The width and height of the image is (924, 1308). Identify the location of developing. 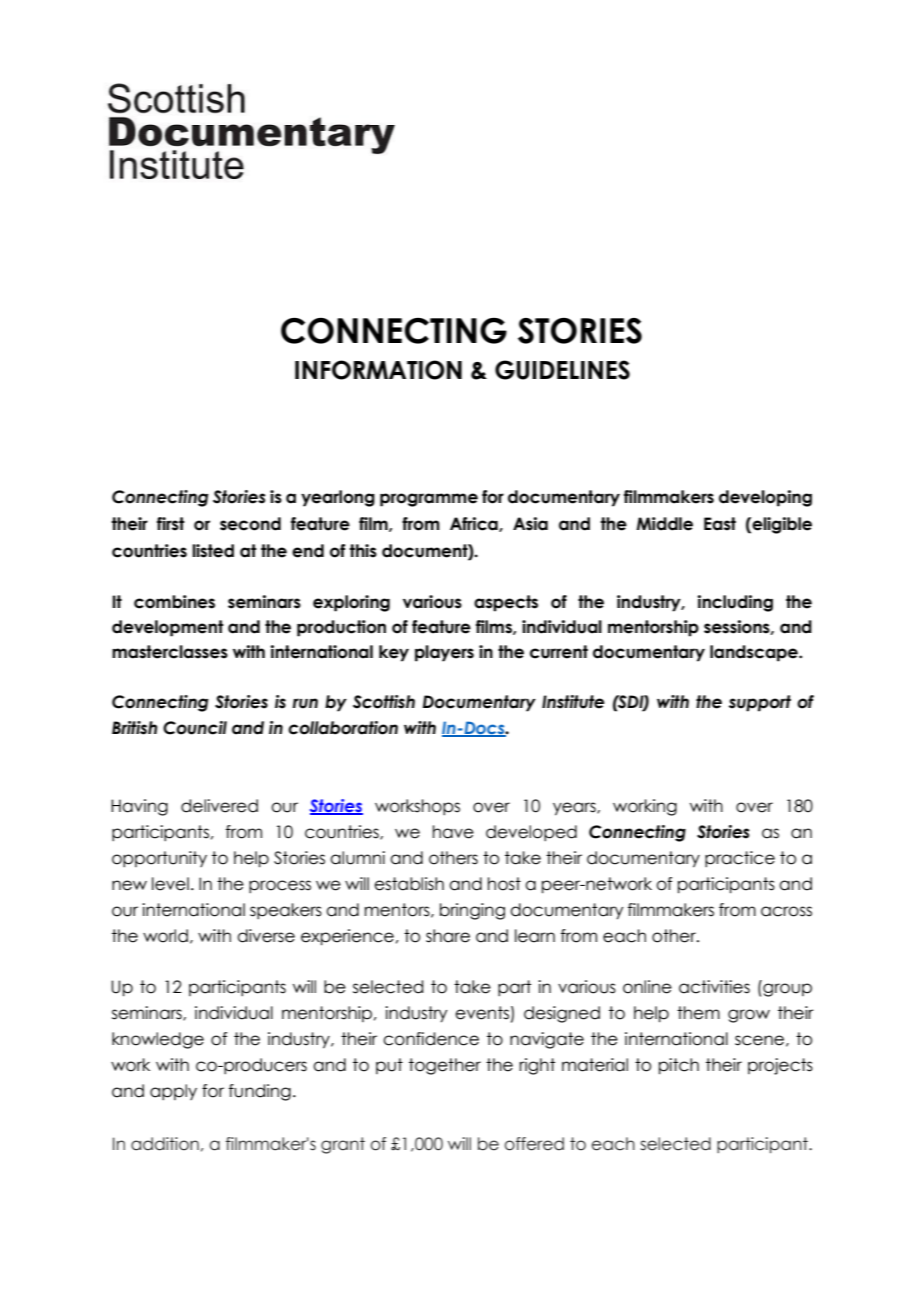
(765, 498).
